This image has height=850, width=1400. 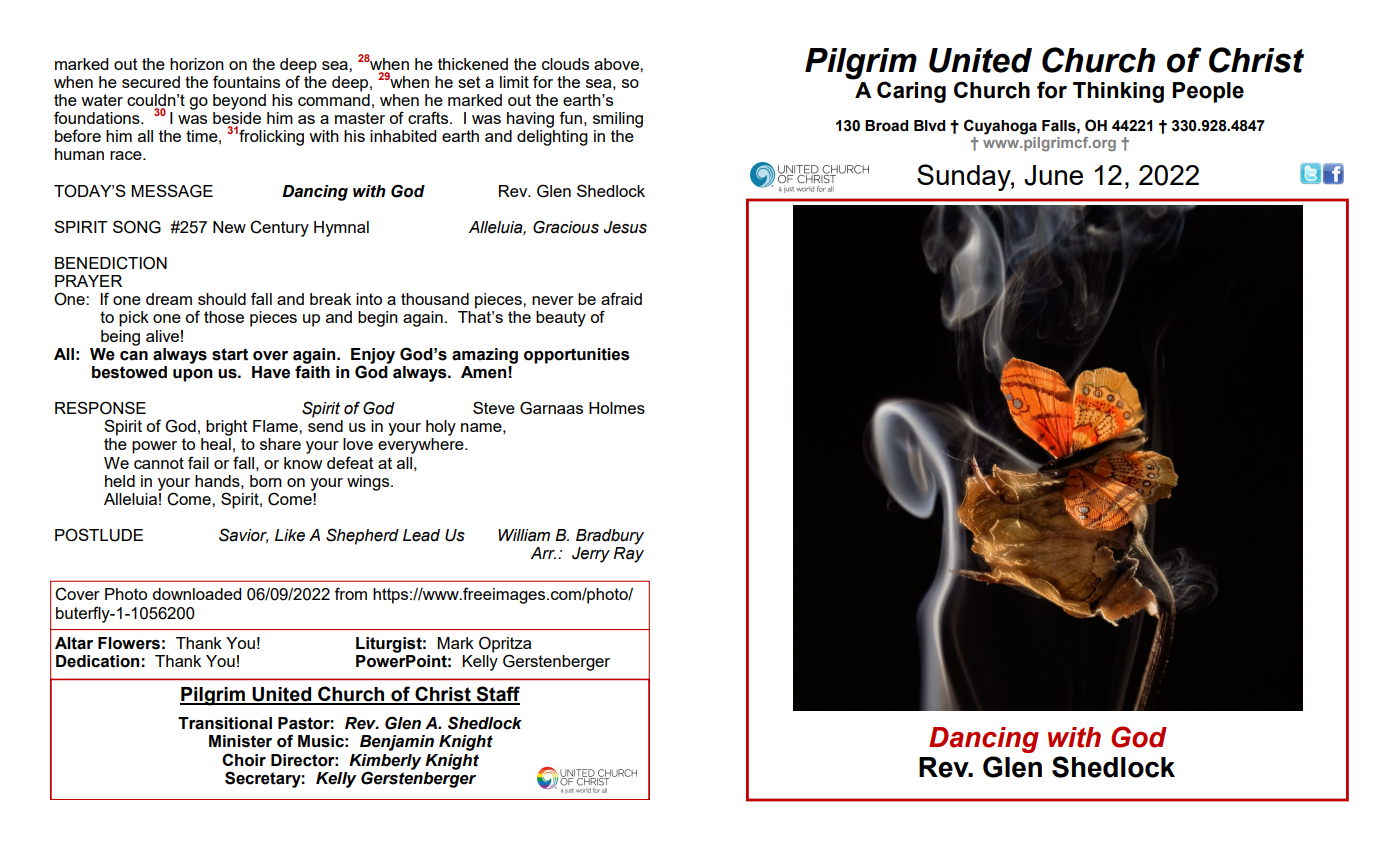 I want to click on bright, so click(x=227, y=428).
